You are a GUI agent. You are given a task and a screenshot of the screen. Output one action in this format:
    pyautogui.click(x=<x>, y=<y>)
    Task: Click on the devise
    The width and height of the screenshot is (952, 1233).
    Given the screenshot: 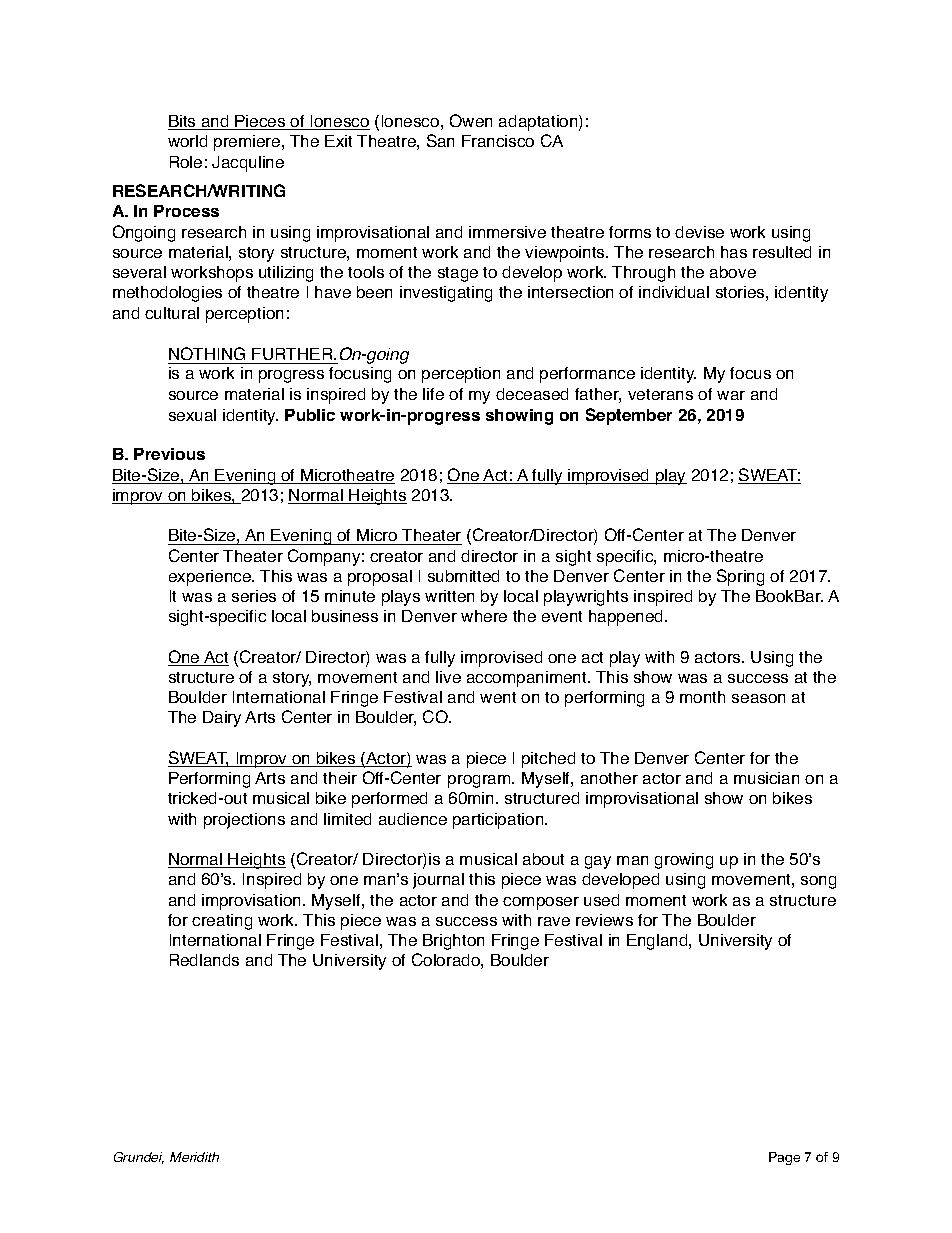 What is the action you would take?
    pyautogui.click(x=699, y=232)
